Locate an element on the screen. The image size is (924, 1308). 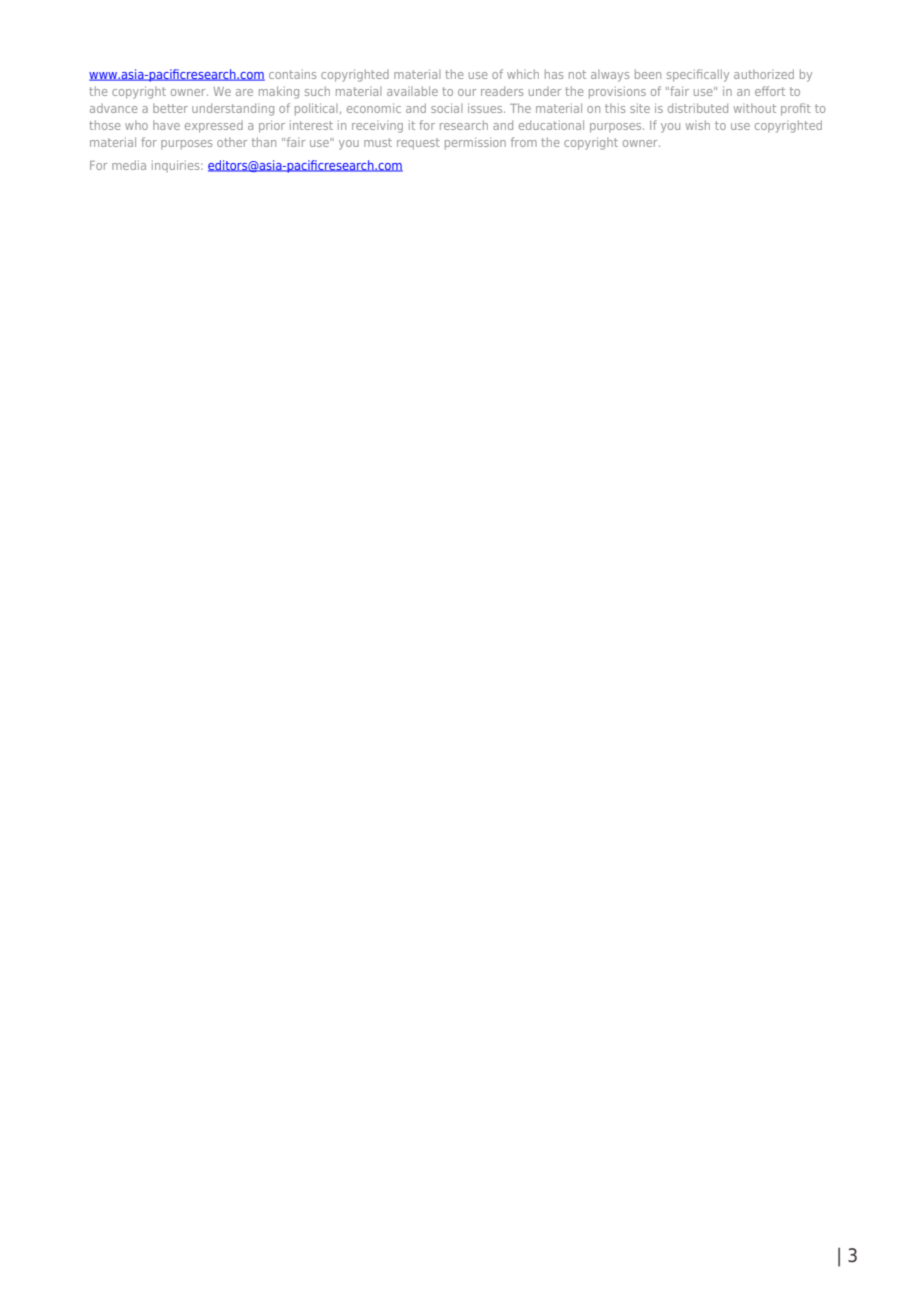
our is located at coordinates (467, 92).
